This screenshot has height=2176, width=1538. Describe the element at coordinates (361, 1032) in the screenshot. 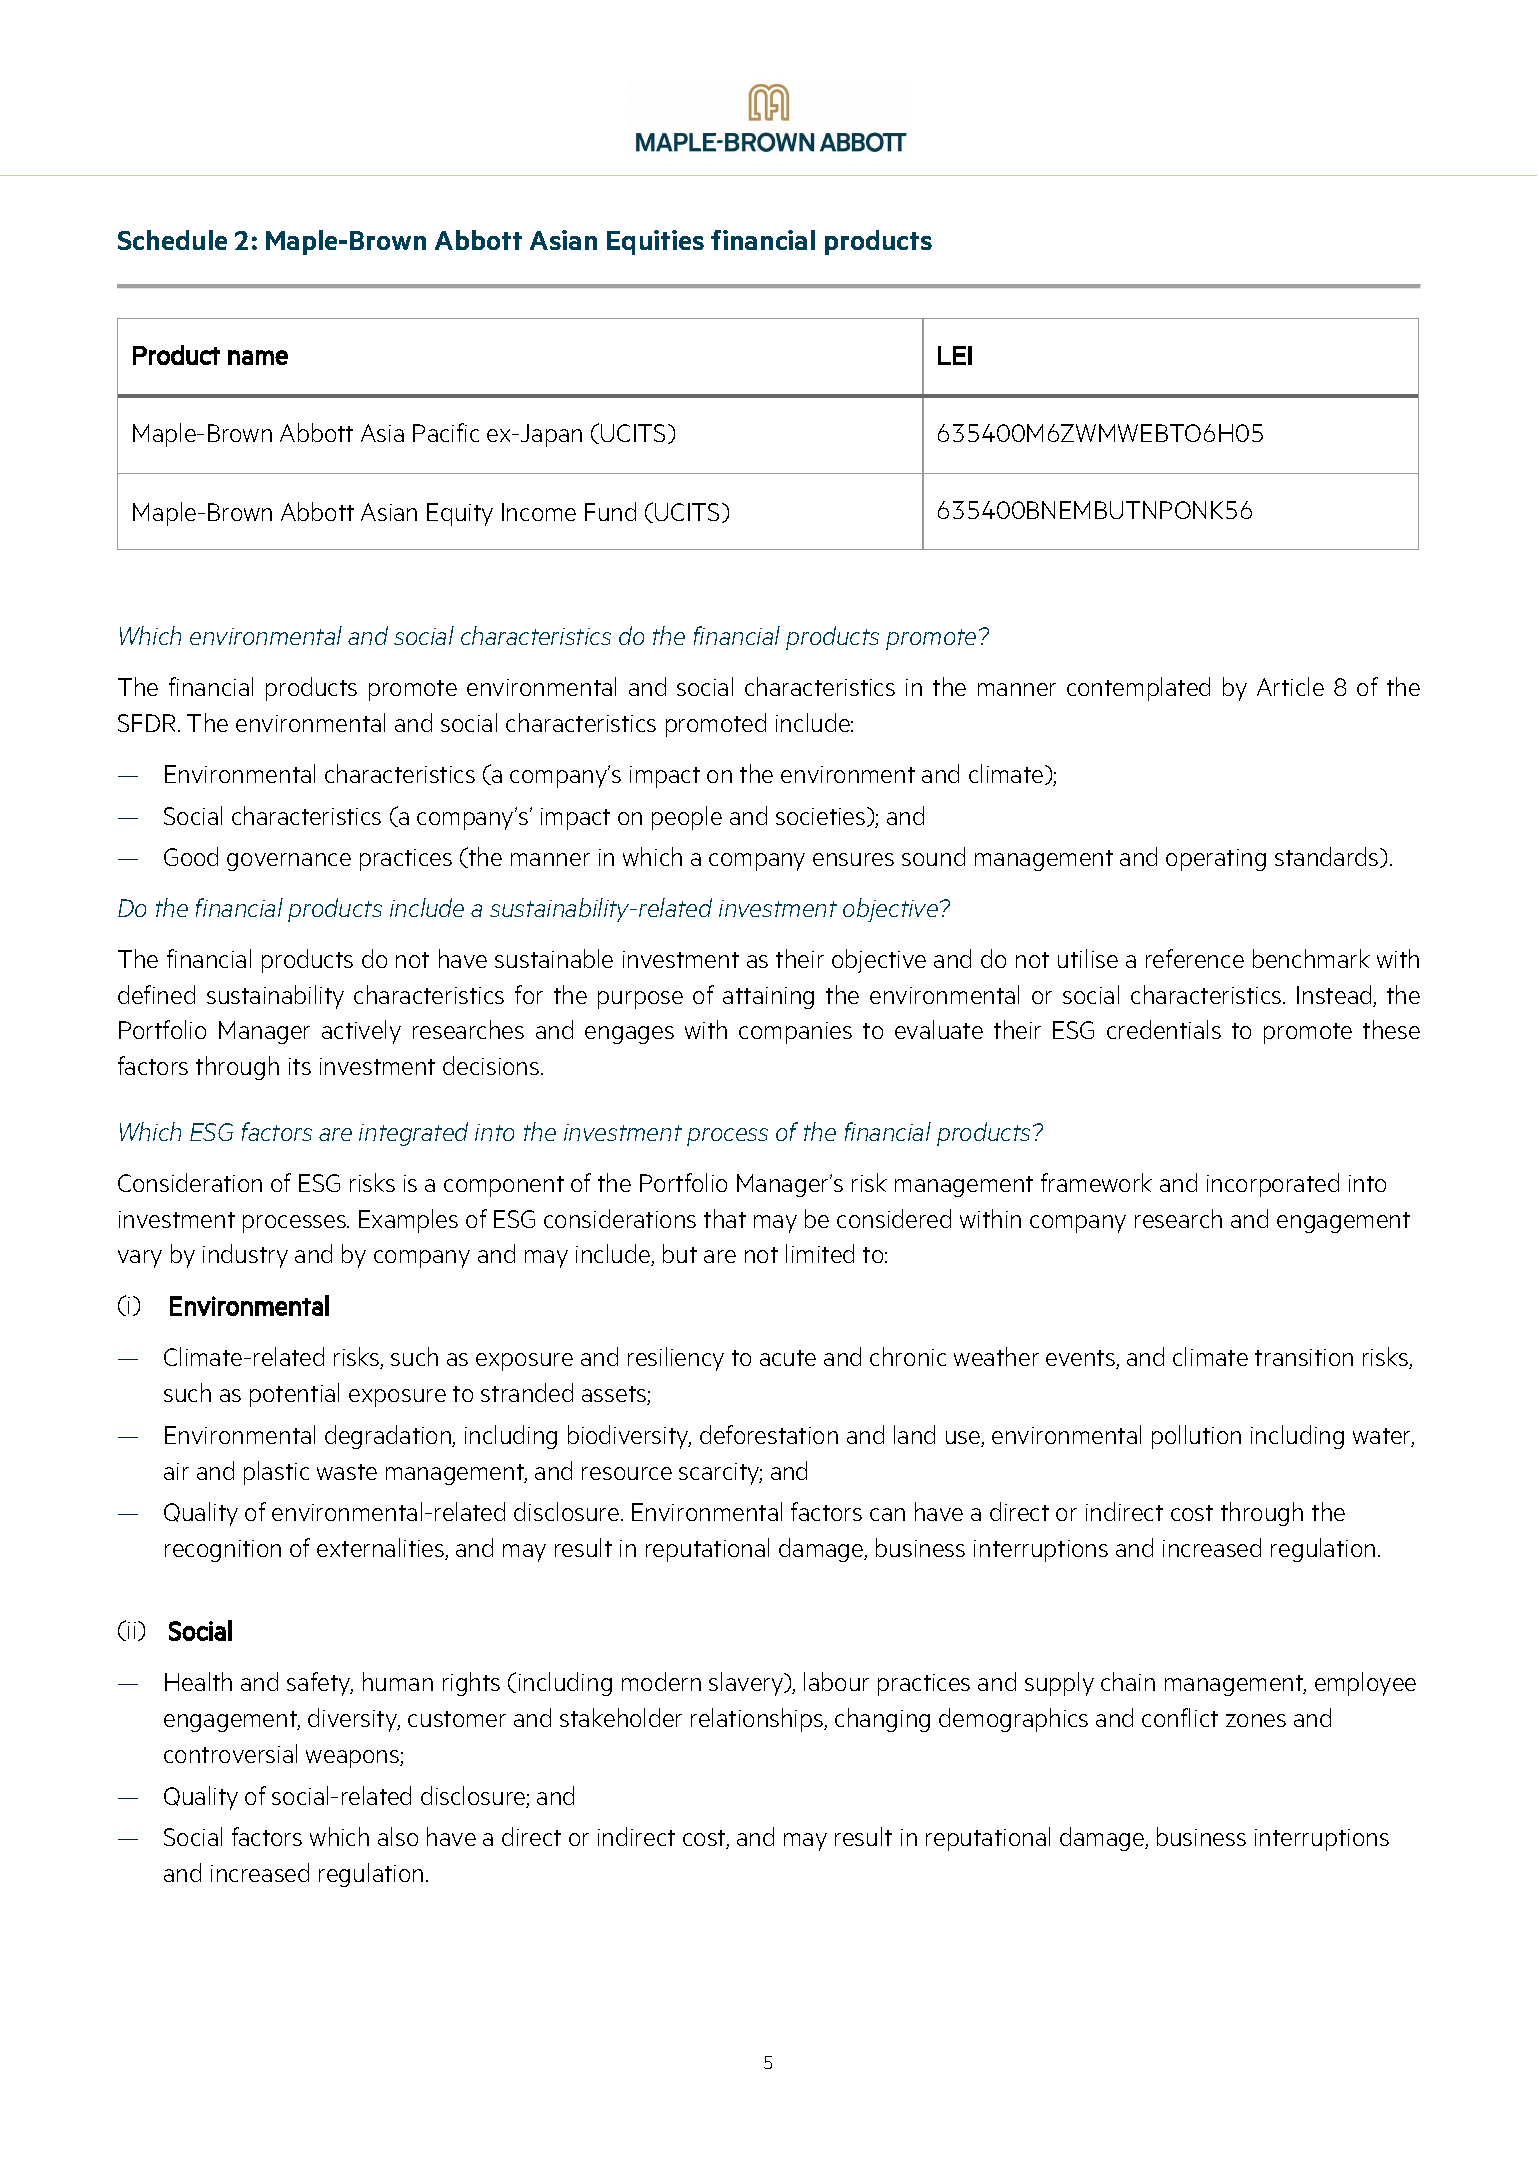

I see `actively` at that location.
